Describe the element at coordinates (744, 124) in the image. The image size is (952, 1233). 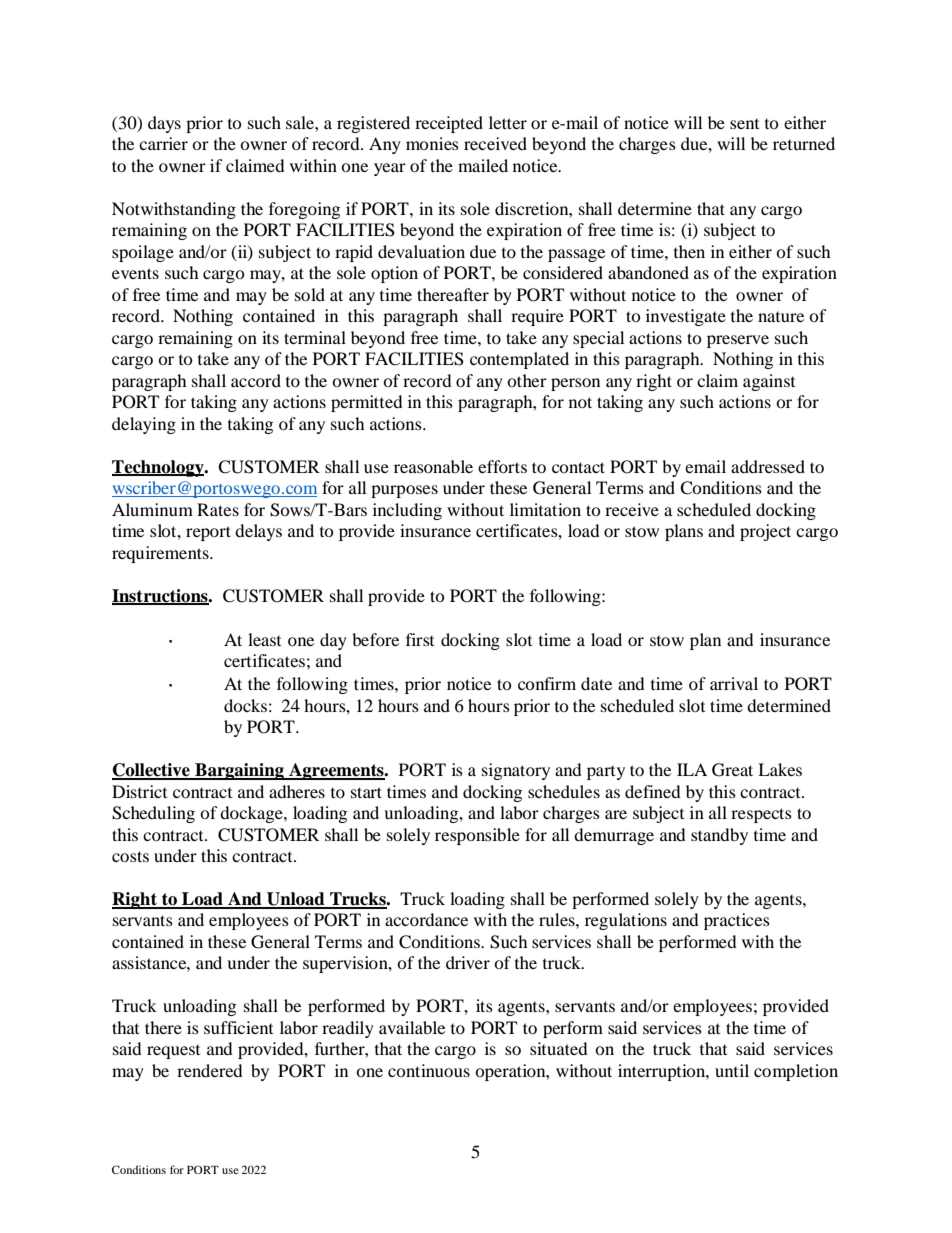
I see `sent` at that location.
